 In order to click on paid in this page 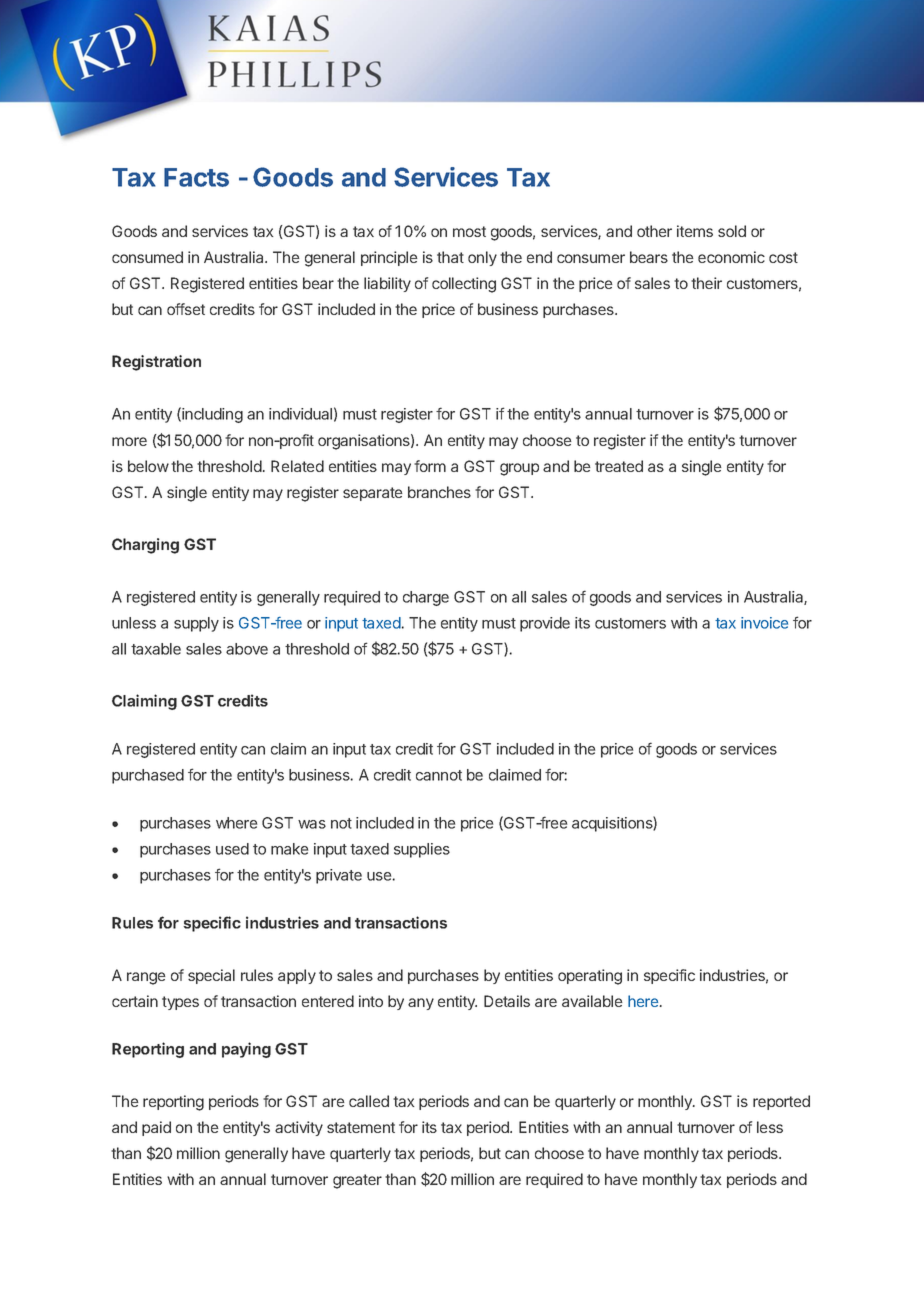, I will do `click(156, 1128)`.
